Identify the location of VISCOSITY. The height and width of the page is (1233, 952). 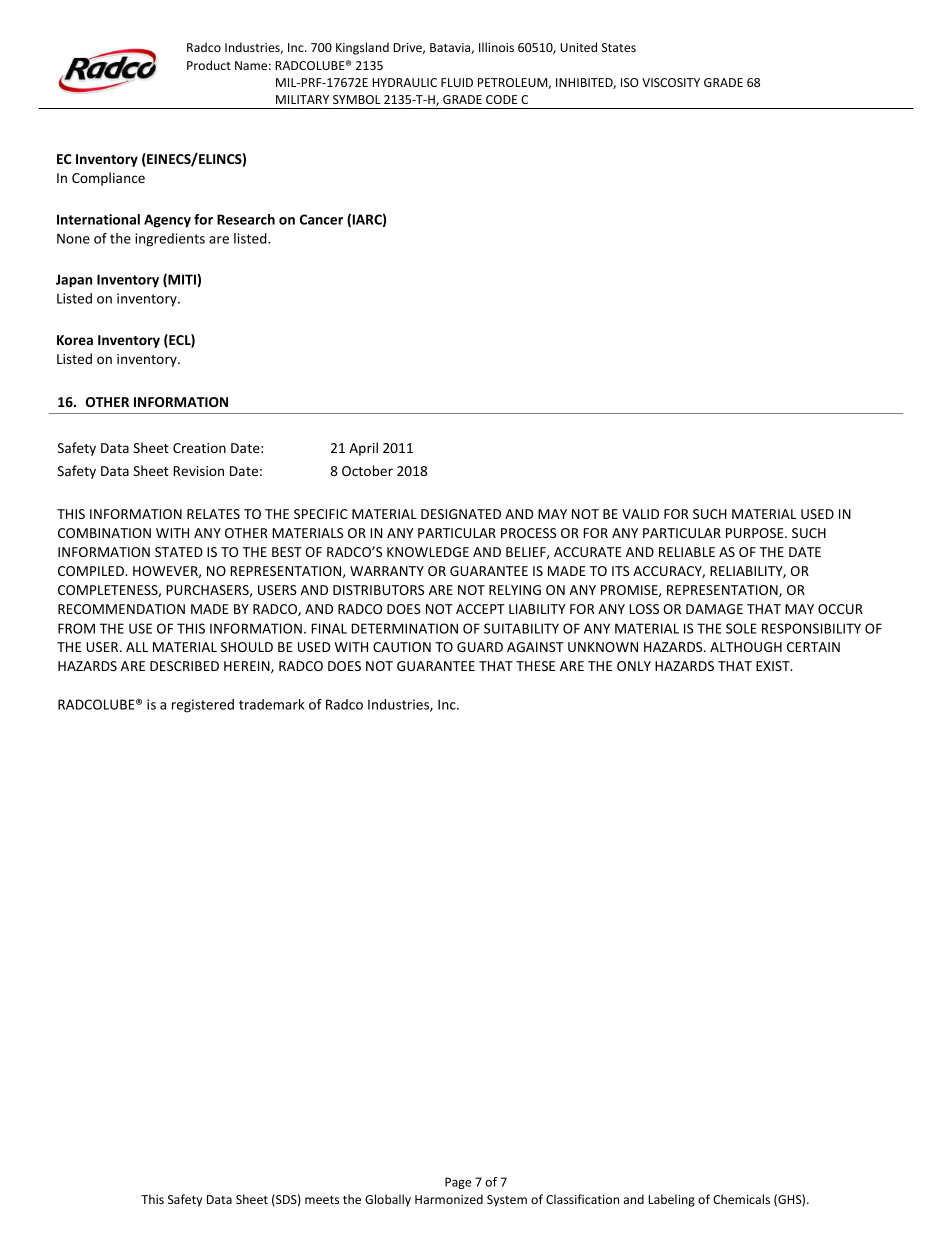
(671, 82).
